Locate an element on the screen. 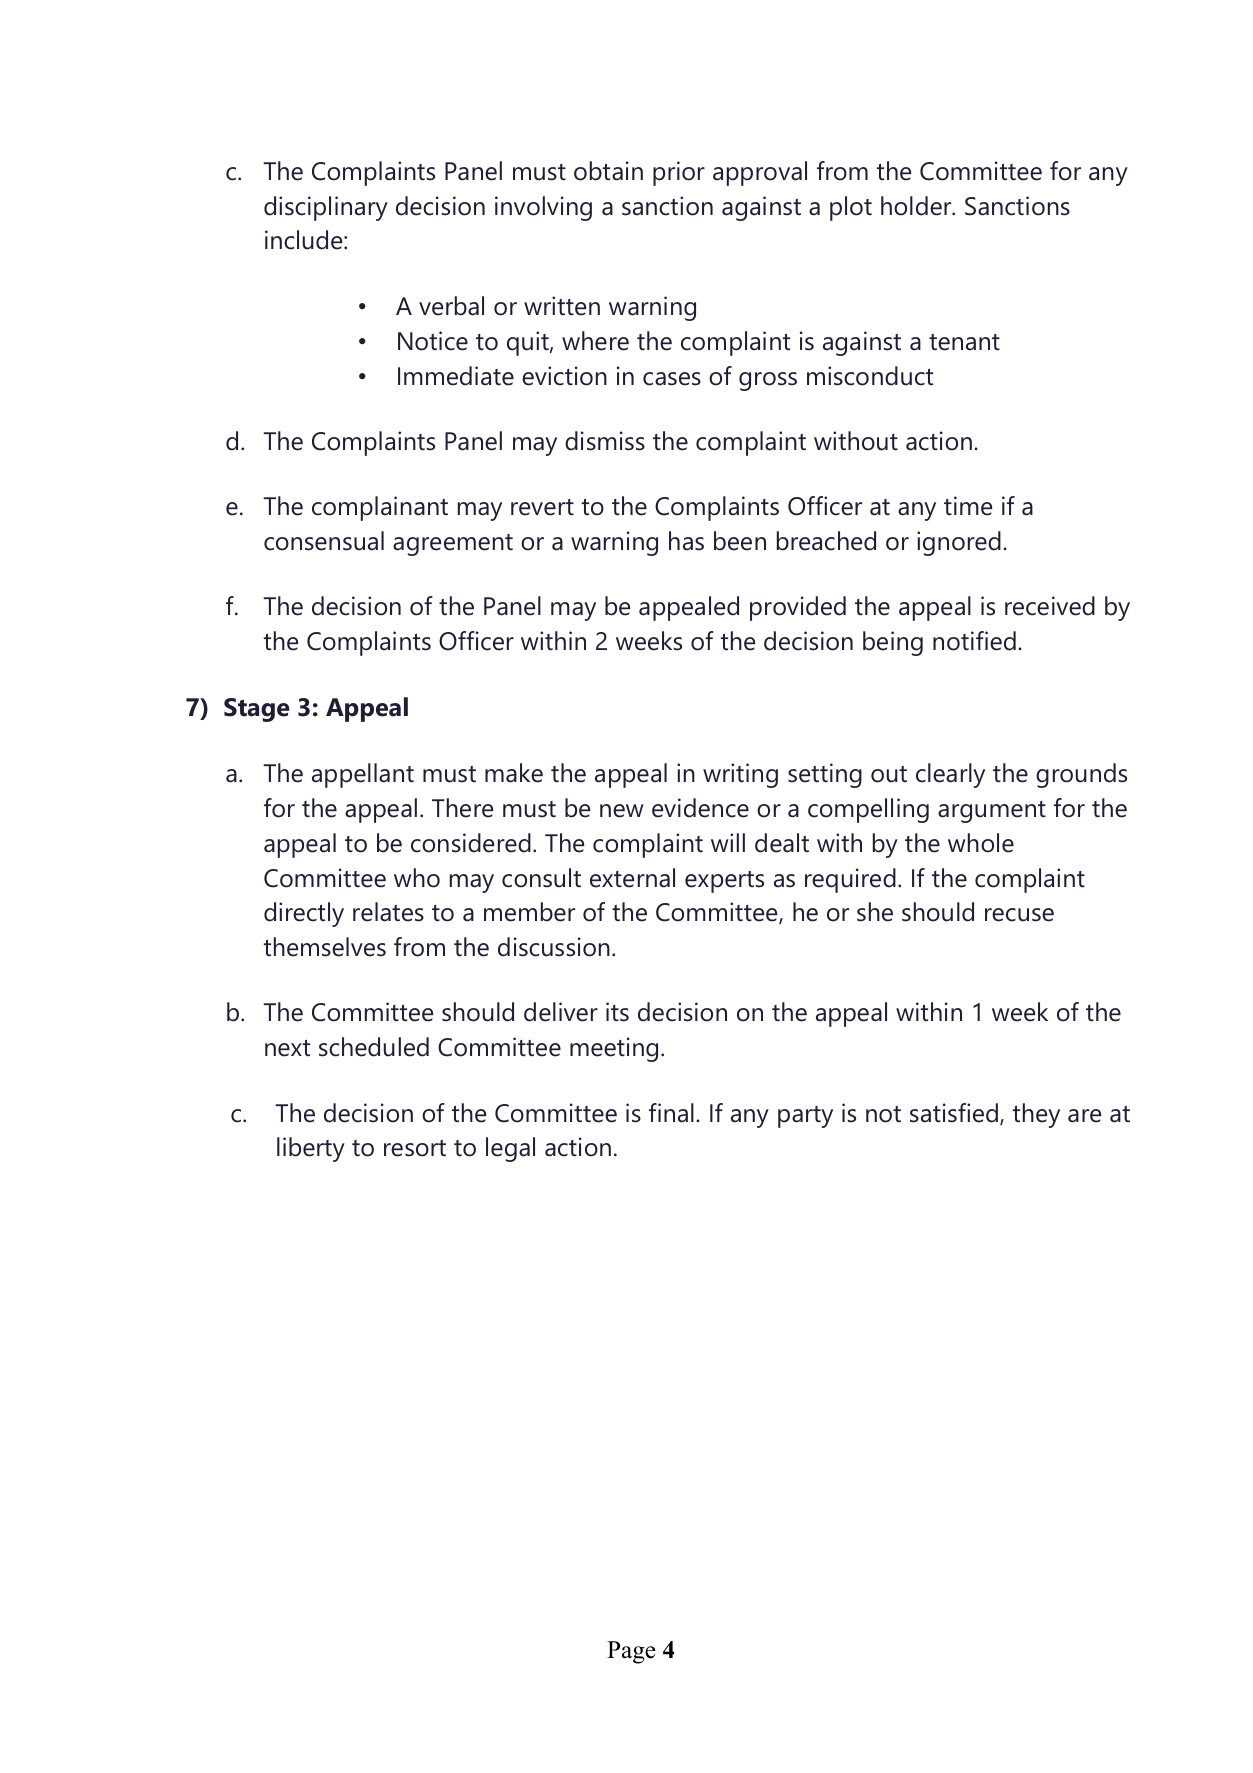  external is located at coordinates (632, 878).
